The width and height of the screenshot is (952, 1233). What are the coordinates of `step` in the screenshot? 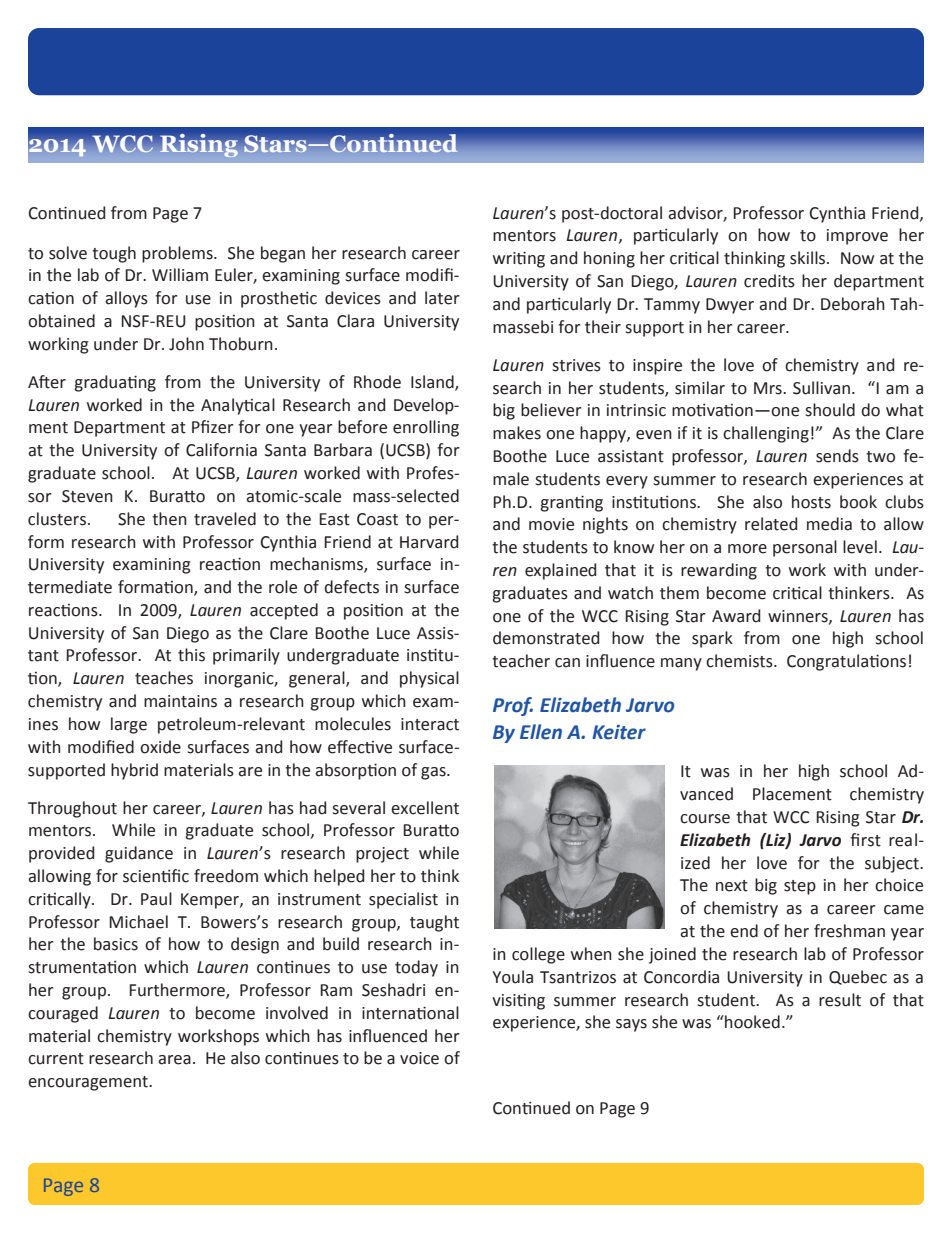 It's located at (800, 887).
